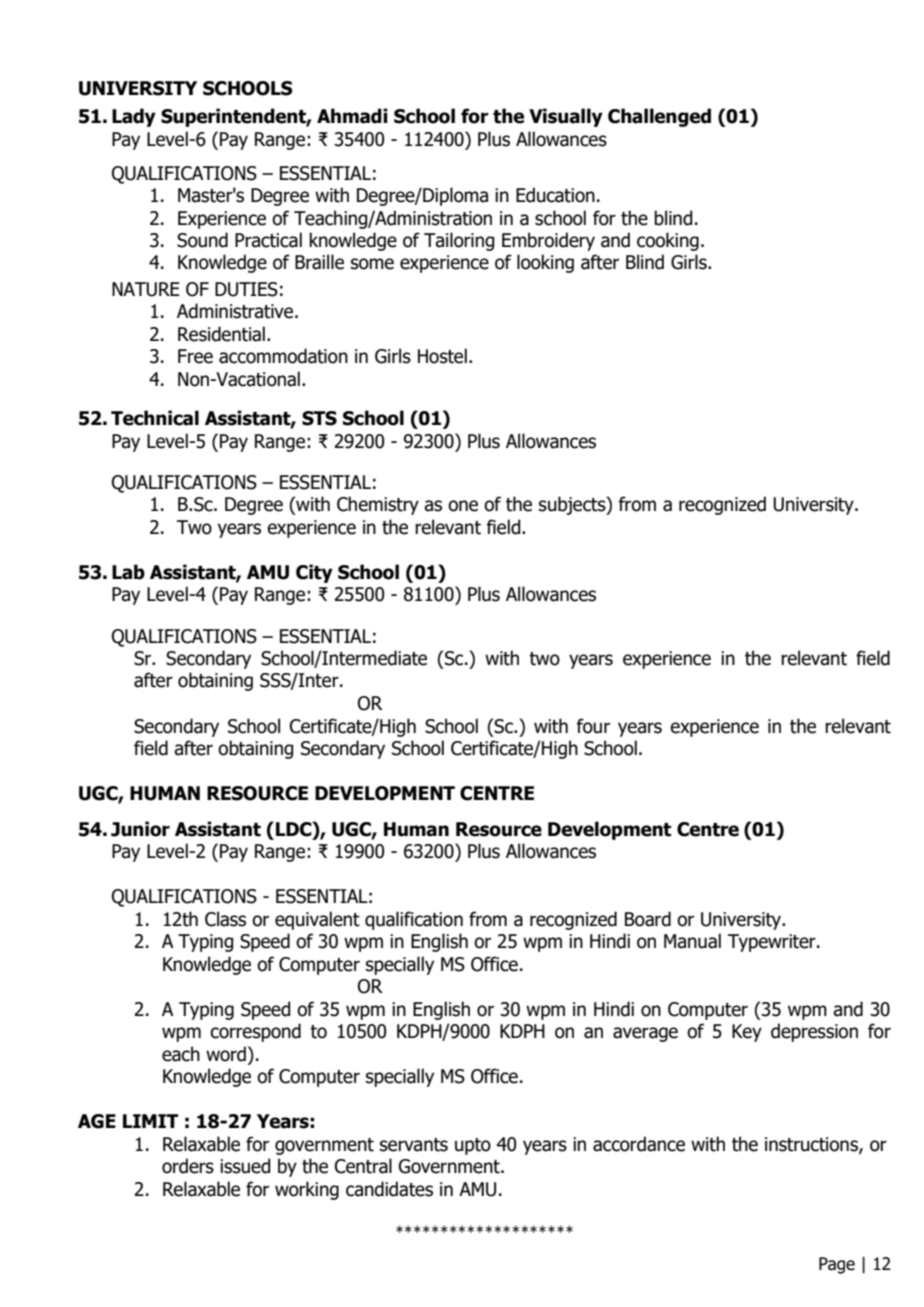  What do you see at coordinates (555, 195) in the screenshot?
I see `Education` at bounding box center [555, 195].
